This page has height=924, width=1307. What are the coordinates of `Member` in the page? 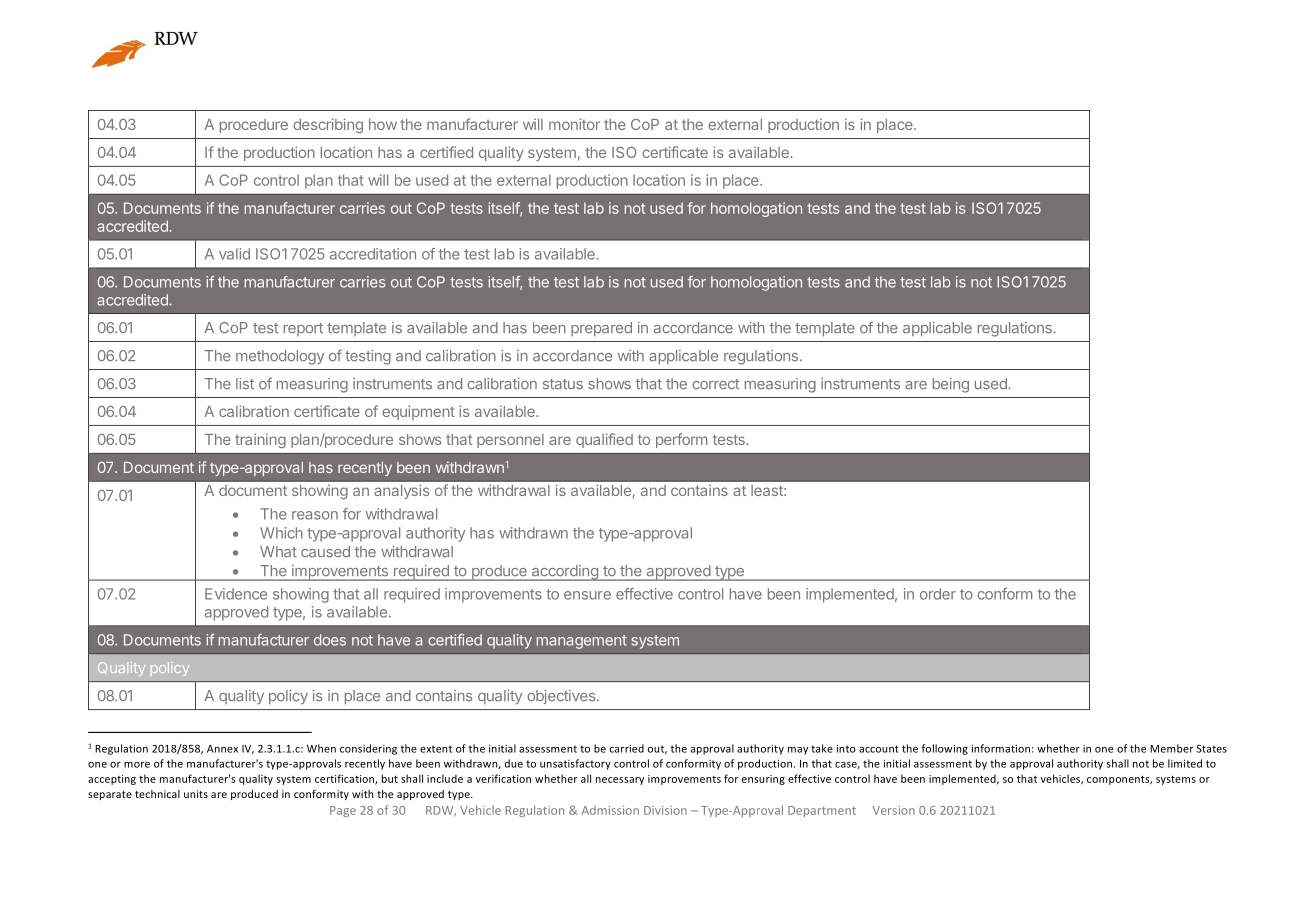 It's located at (1171, 748).
